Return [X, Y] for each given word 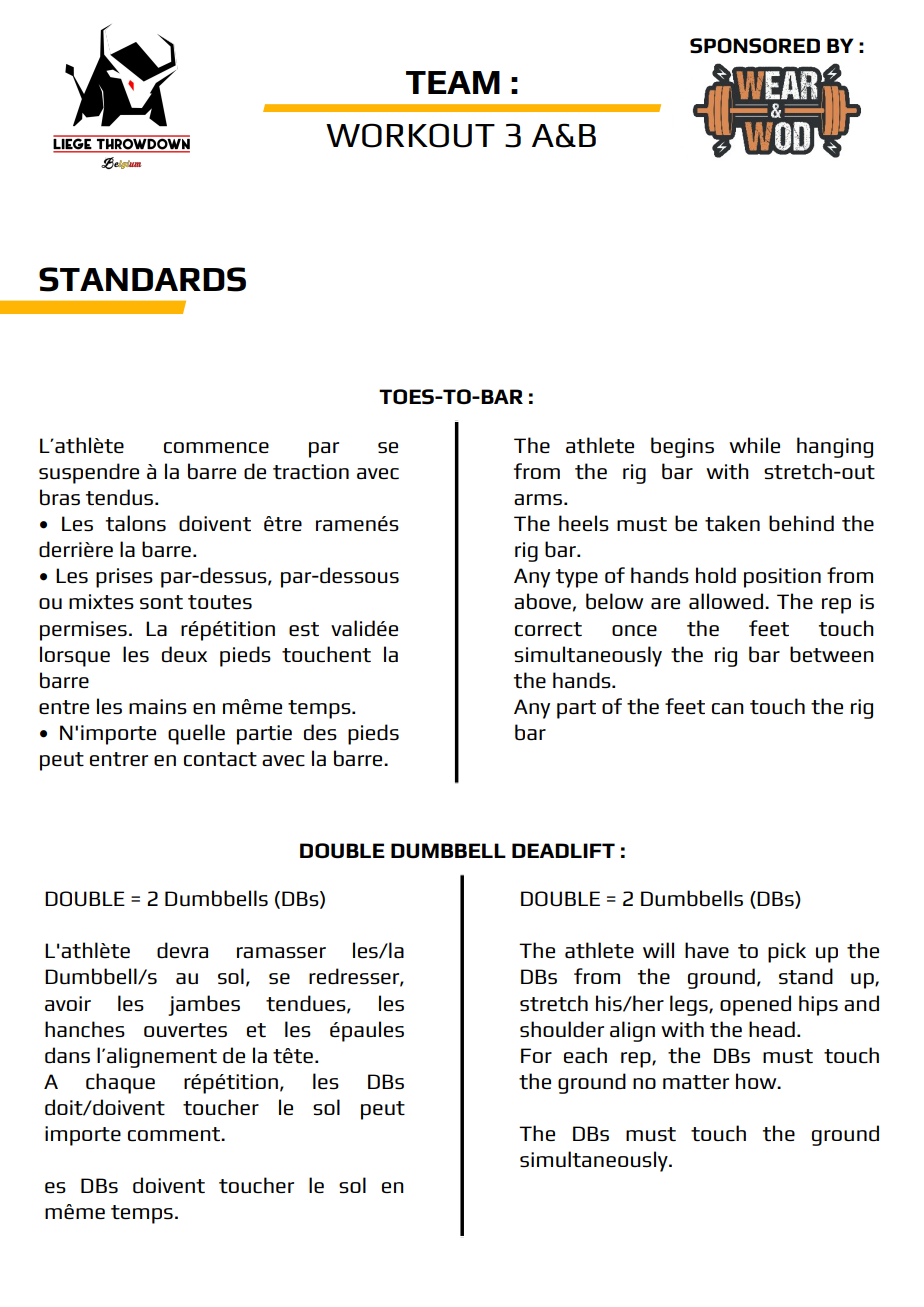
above [542, 601]
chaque [120, 1083]
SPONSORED [755, 46]
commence [216, 448]
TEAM [453, 82]
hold [716, 575]
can [728, 709]
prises [124, 578]
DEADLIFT [563, 850]
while [754, 445]
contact [220, 759]
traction [311, 472]
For [536, 1055]
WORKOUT [410, 135]
